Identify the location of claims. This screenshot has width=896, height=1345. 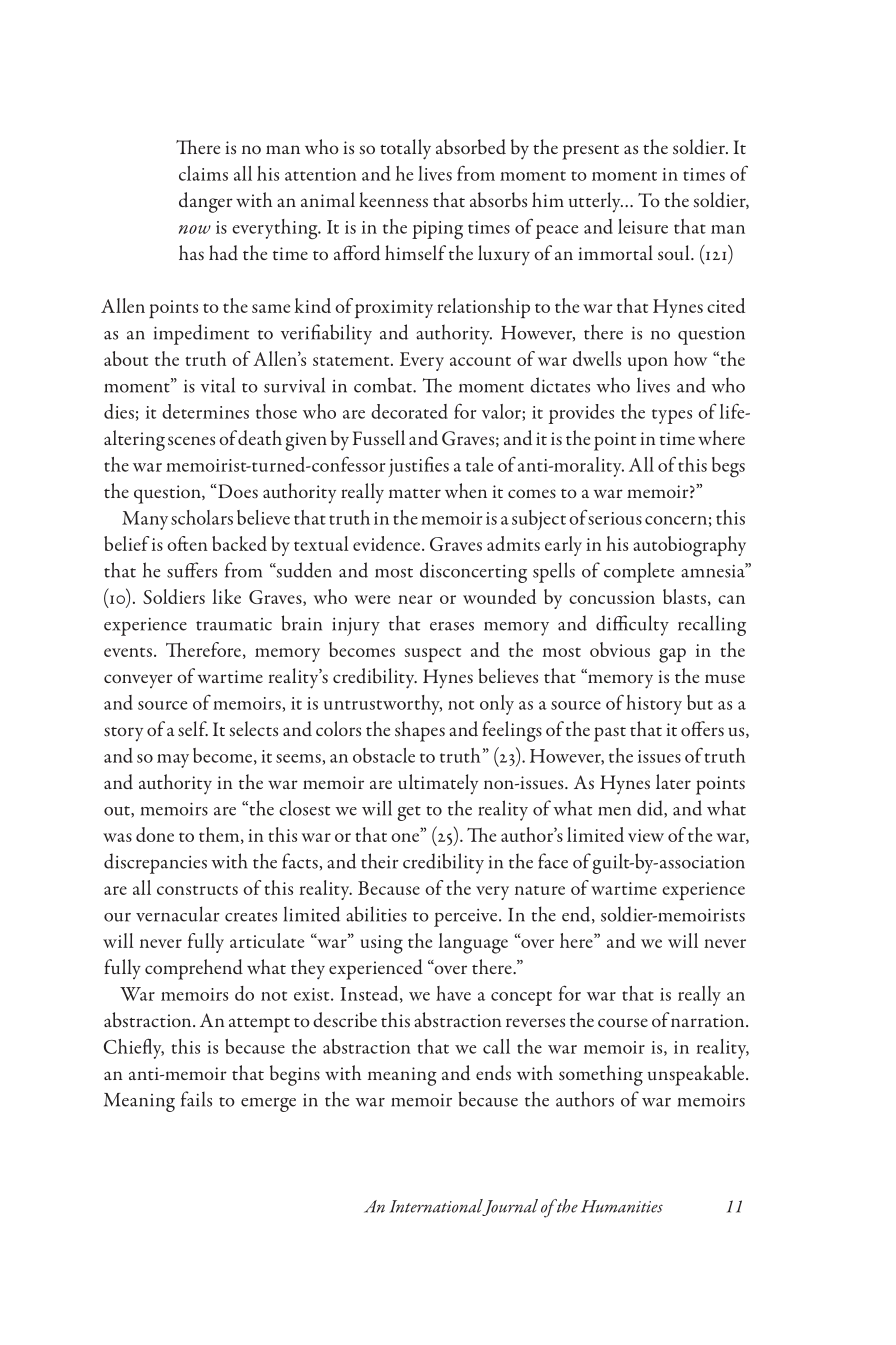
(203, 173).
